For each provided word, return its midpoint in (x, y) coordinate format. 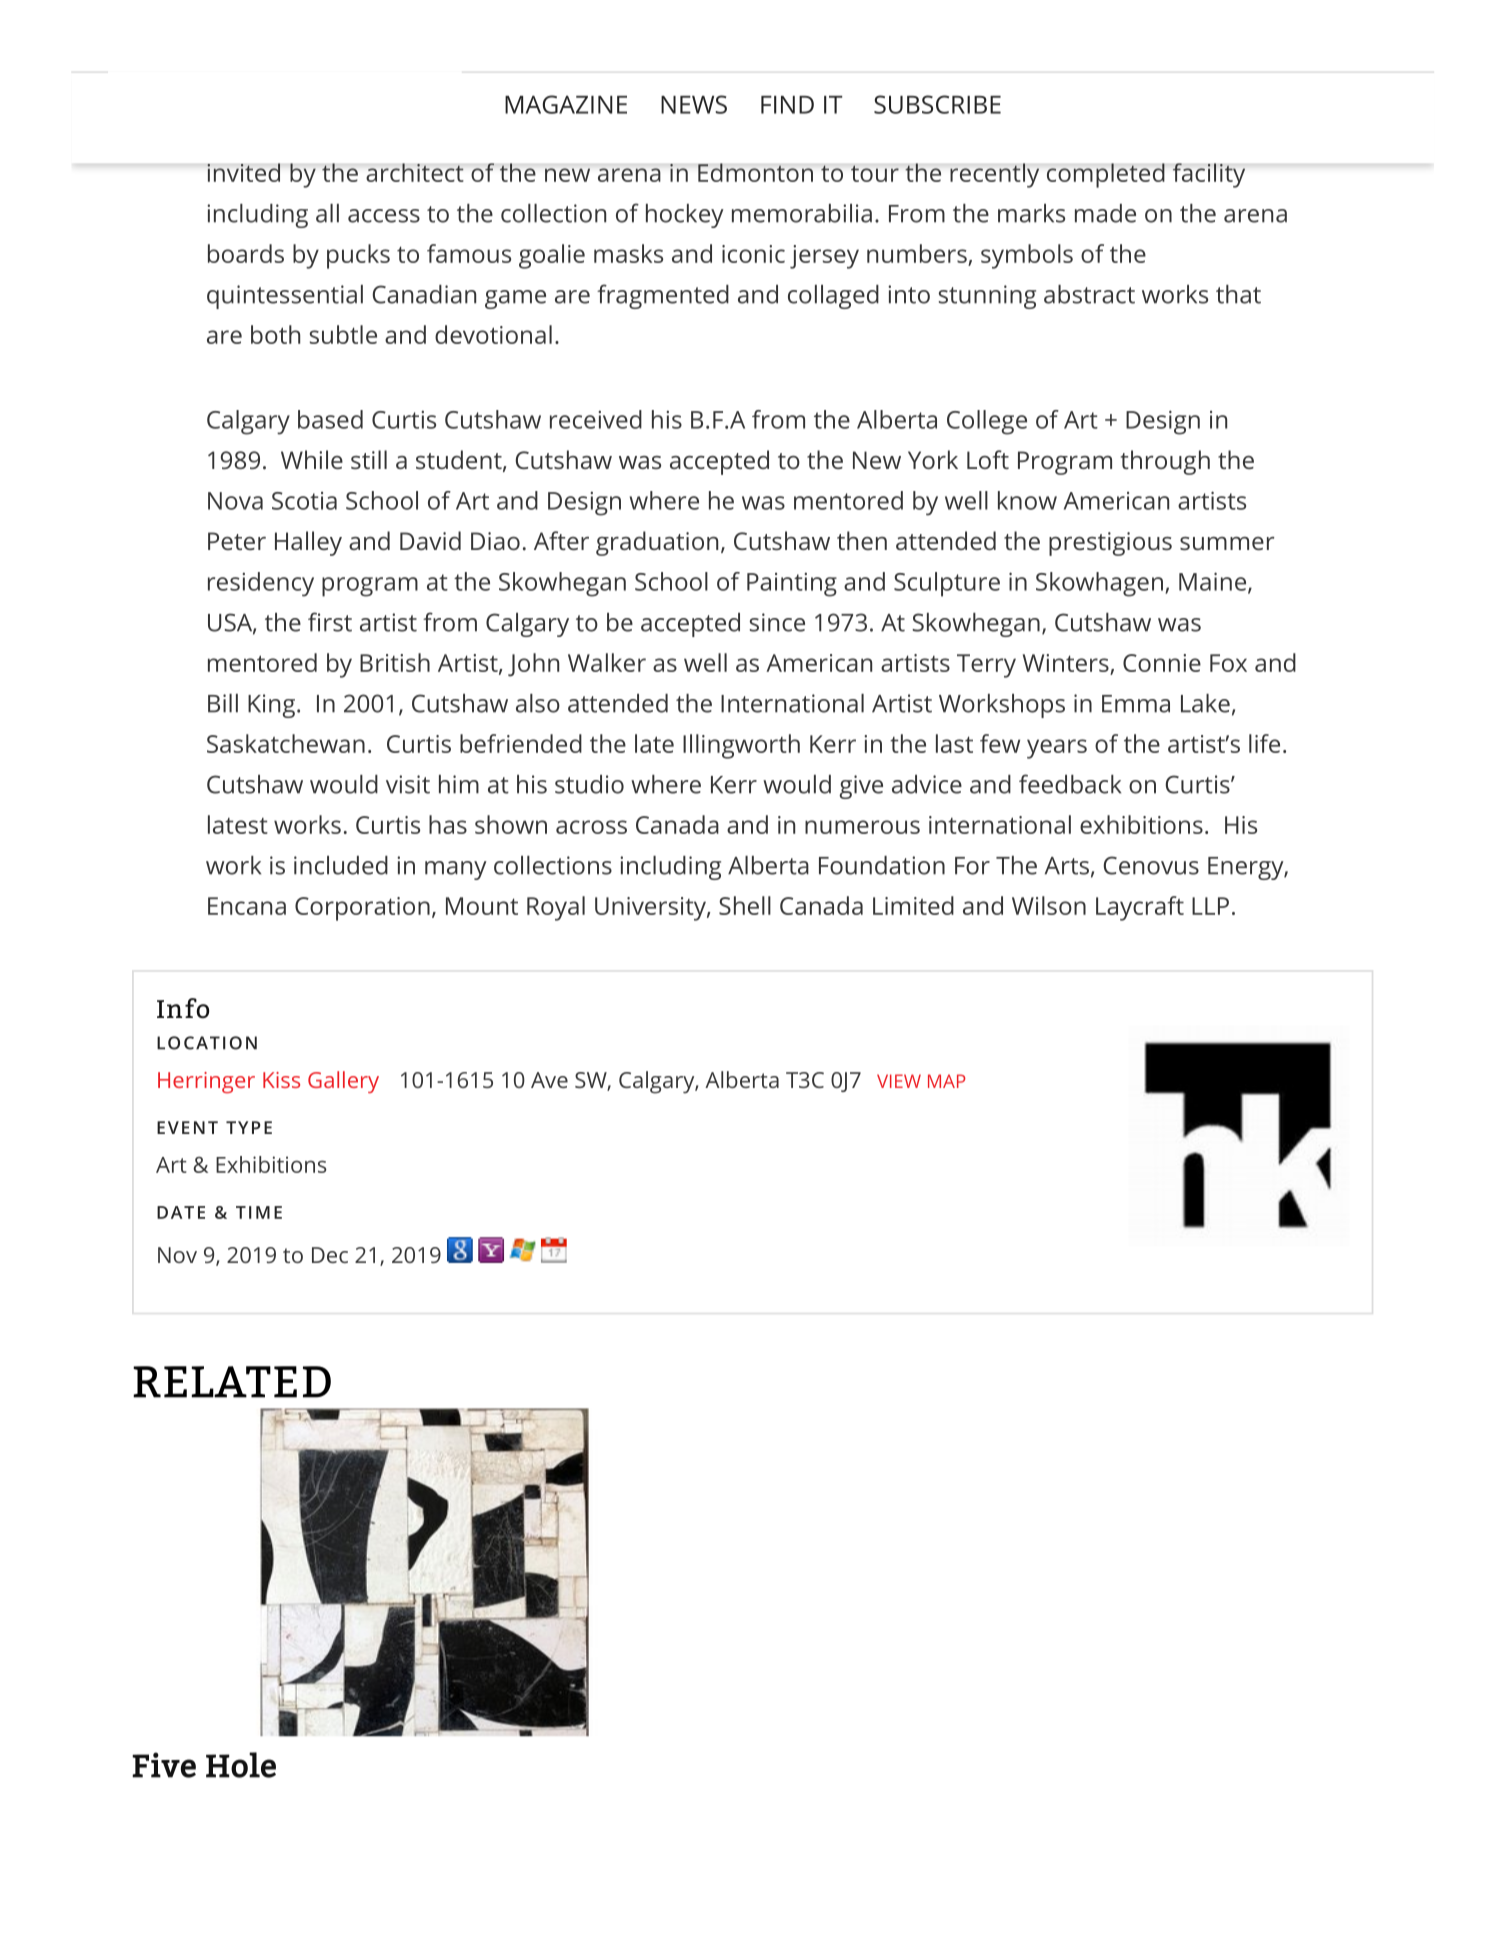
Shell (745, 905)
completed (1106, 175)
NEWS (694, 104)
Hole (241, 1765)
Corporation (362, 909)
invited (244, 172)
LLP (1210, 906)
